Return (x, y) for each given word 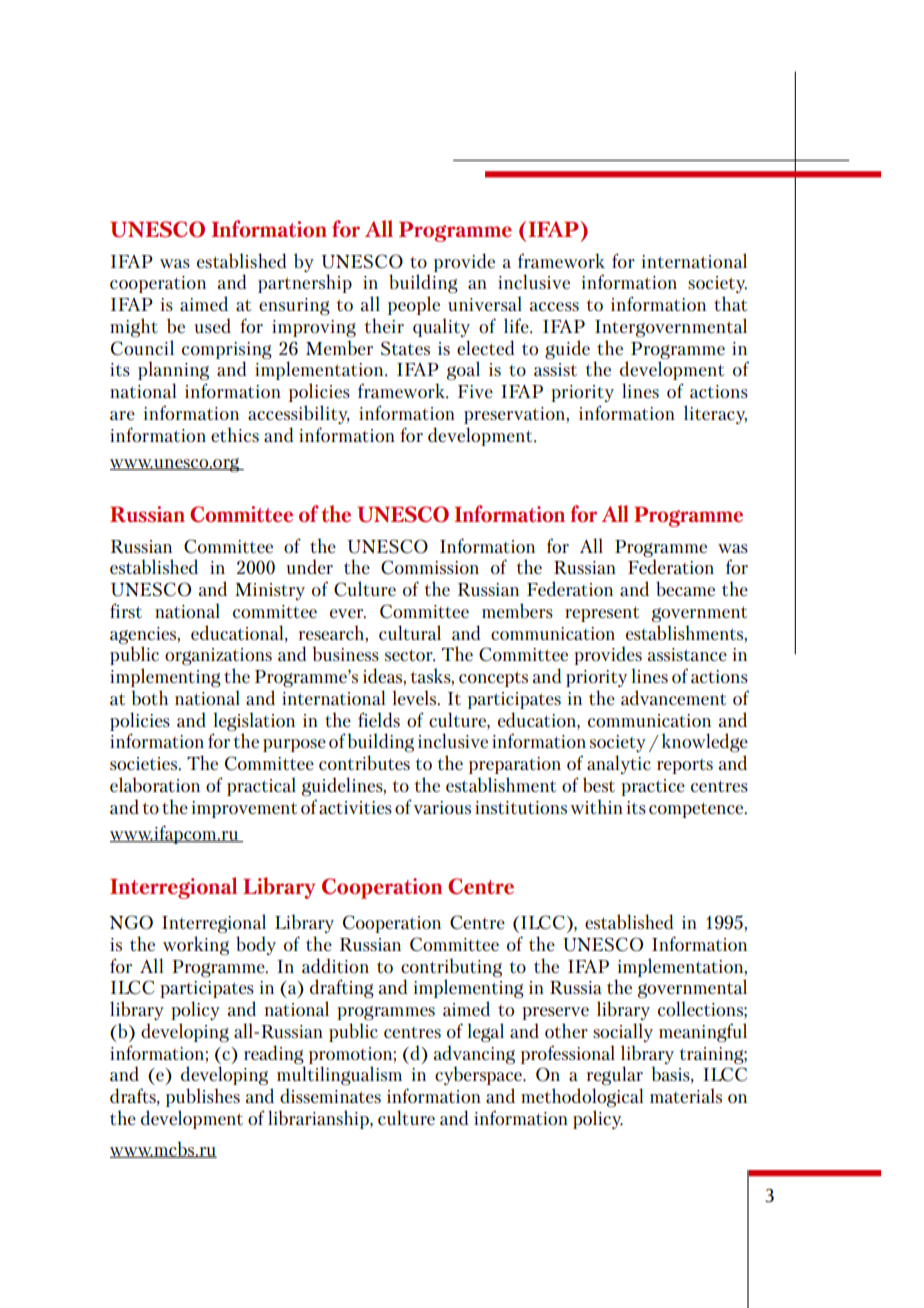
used (212, 325)
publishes (203, 1097)
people (414, 305)
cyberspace (479, 1075)
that (730, 303)
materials (686, 1095)
